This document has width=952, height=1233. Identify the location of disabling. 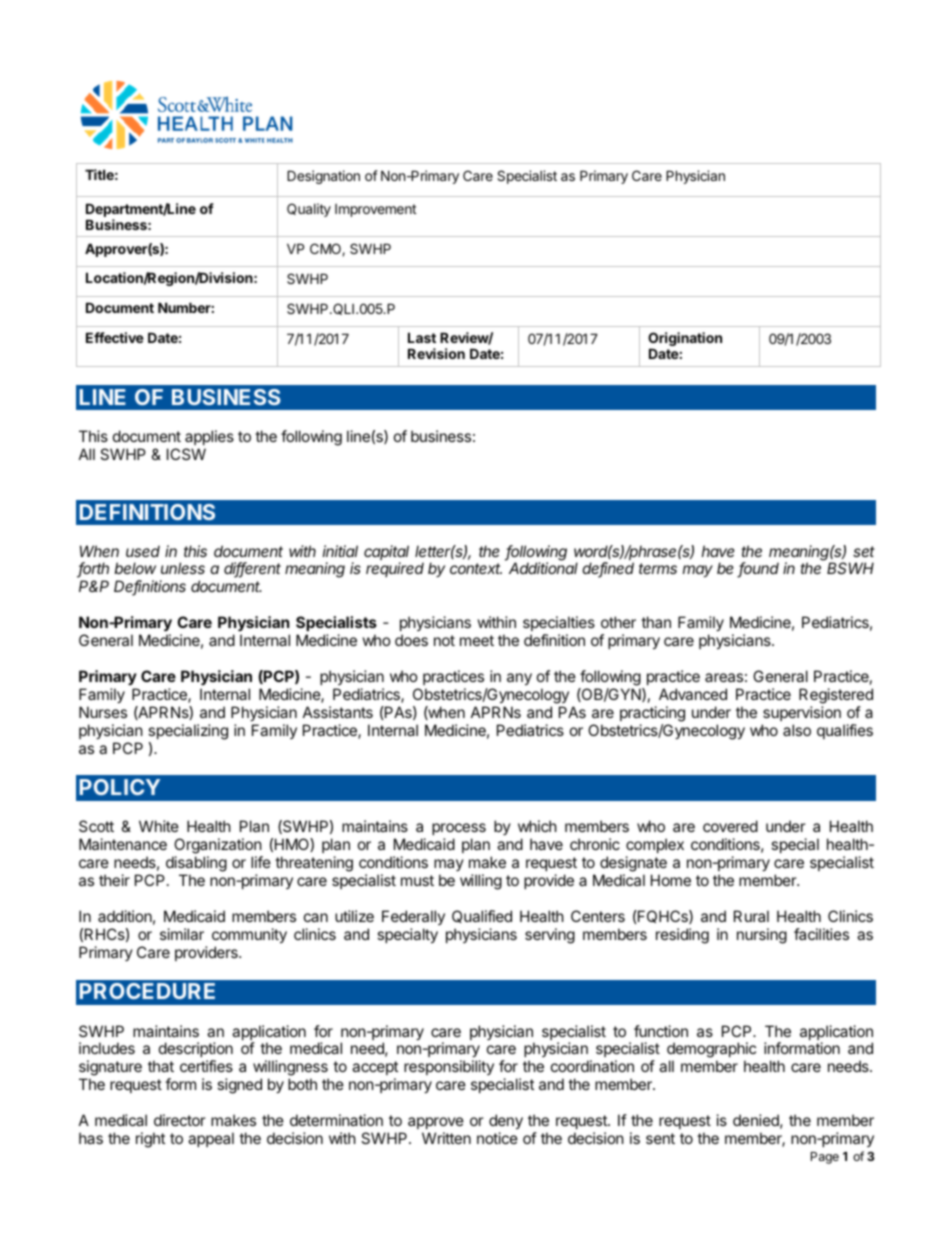
(196, 865).
